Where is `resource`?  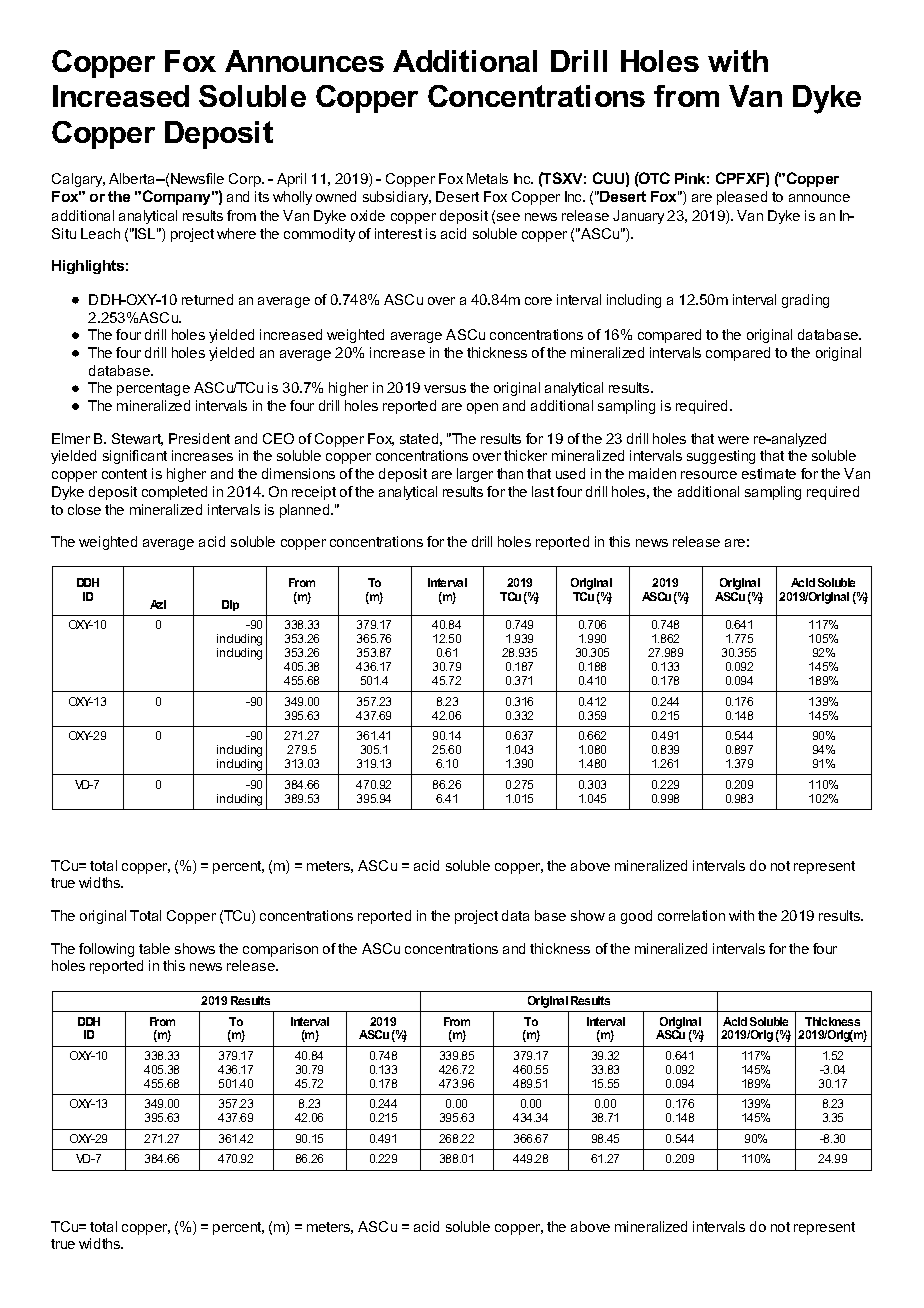
resource is located at coordinates (709, 475).
